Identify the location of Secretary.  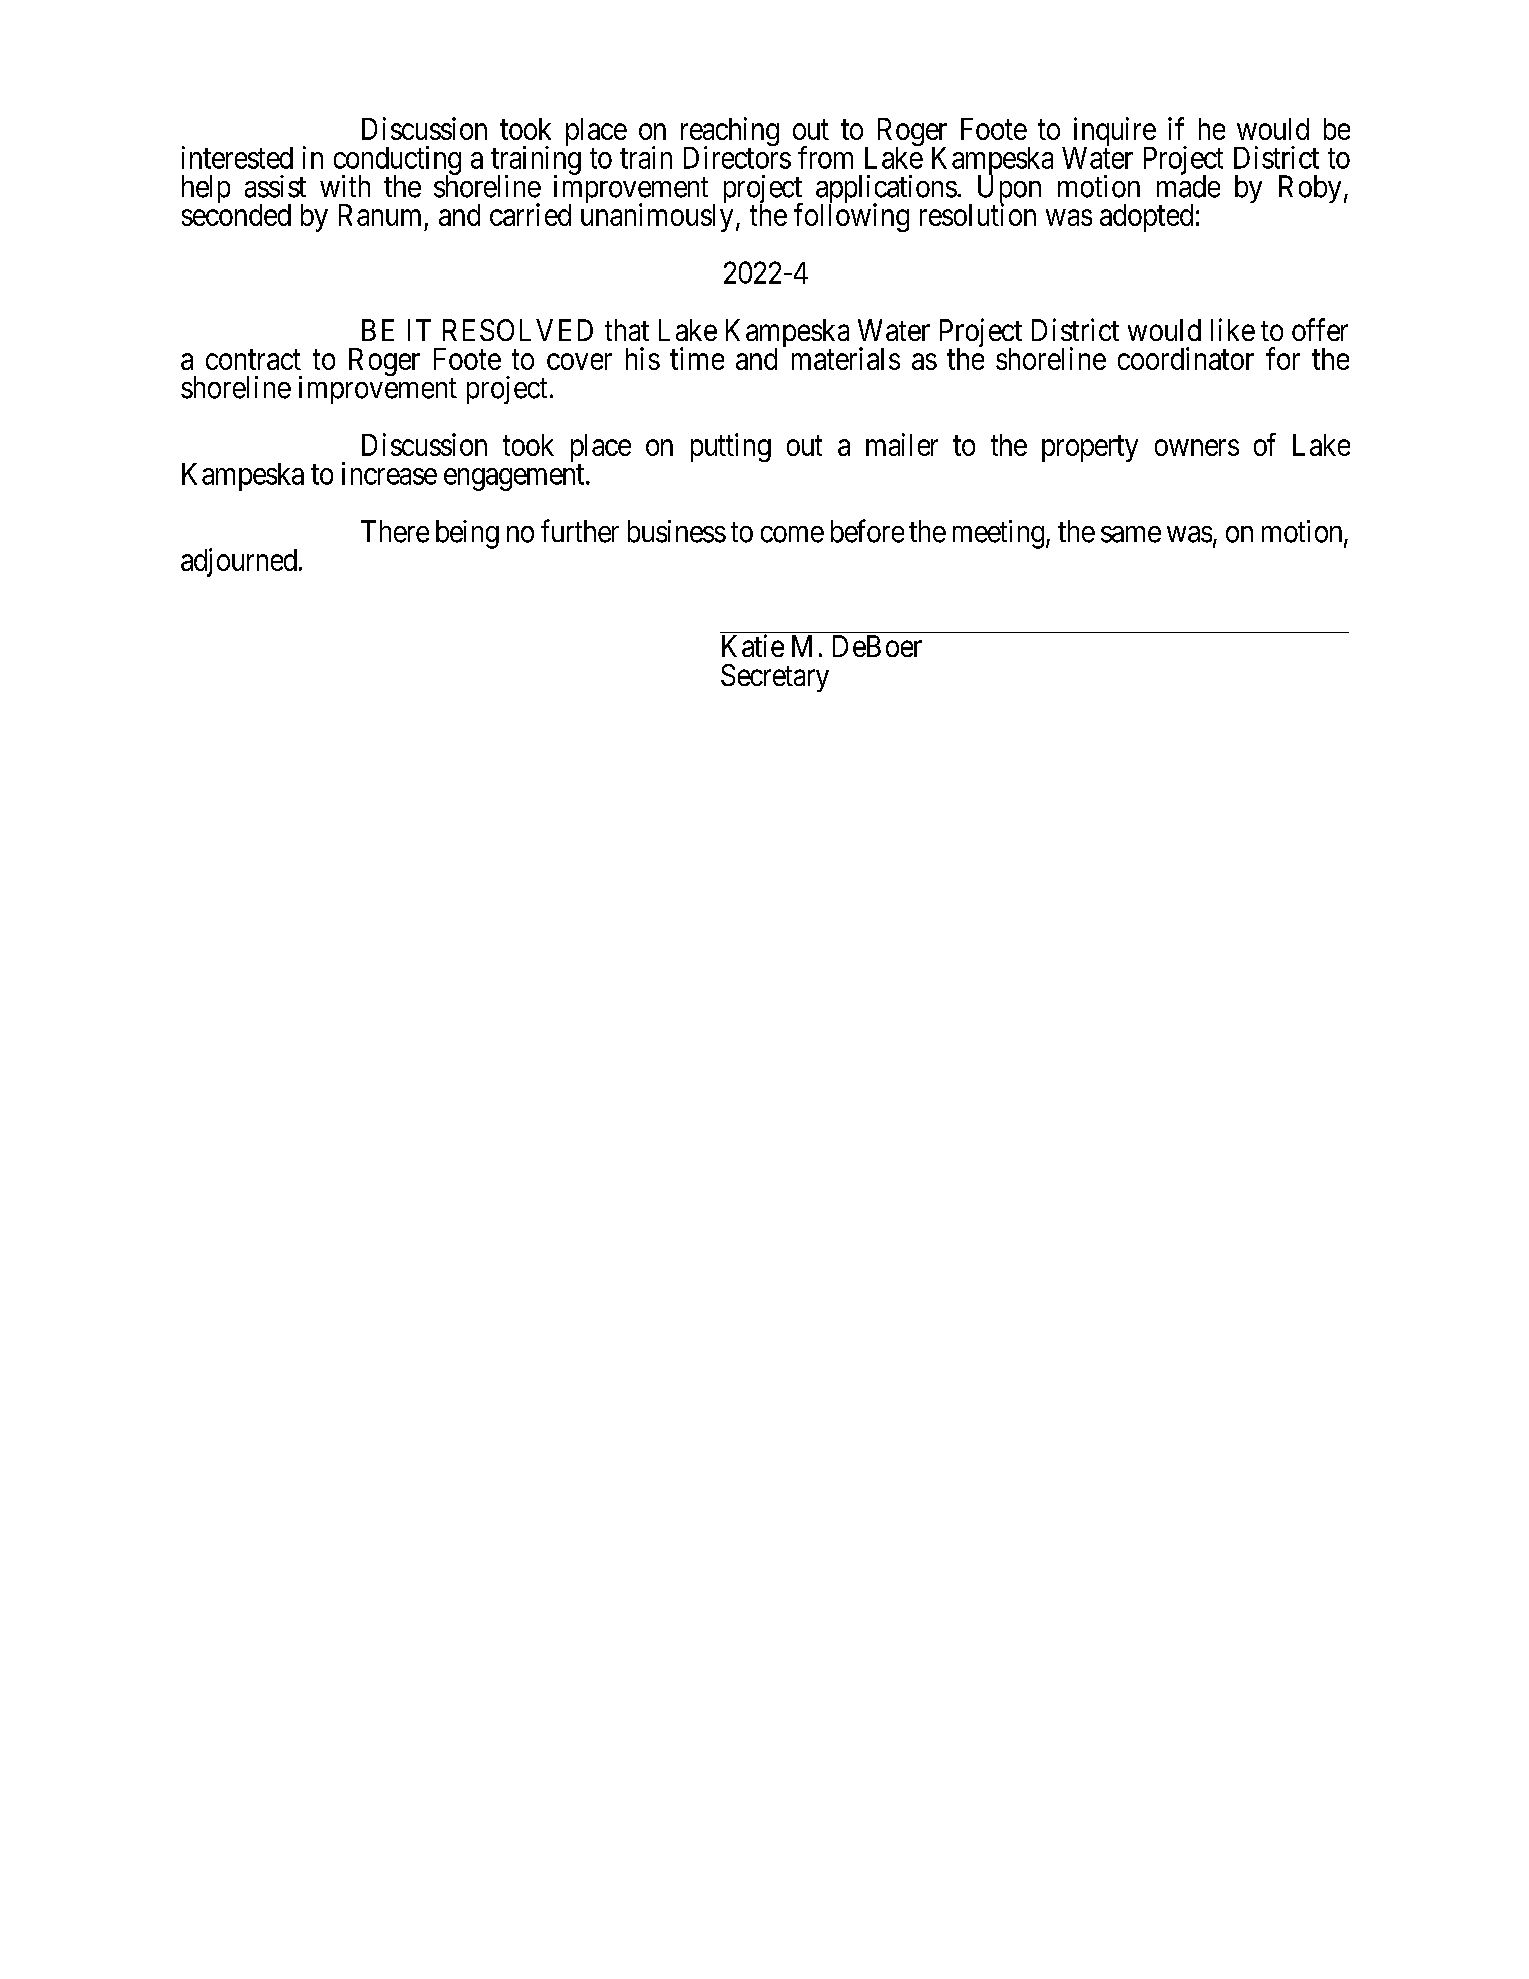
(775, 678).
